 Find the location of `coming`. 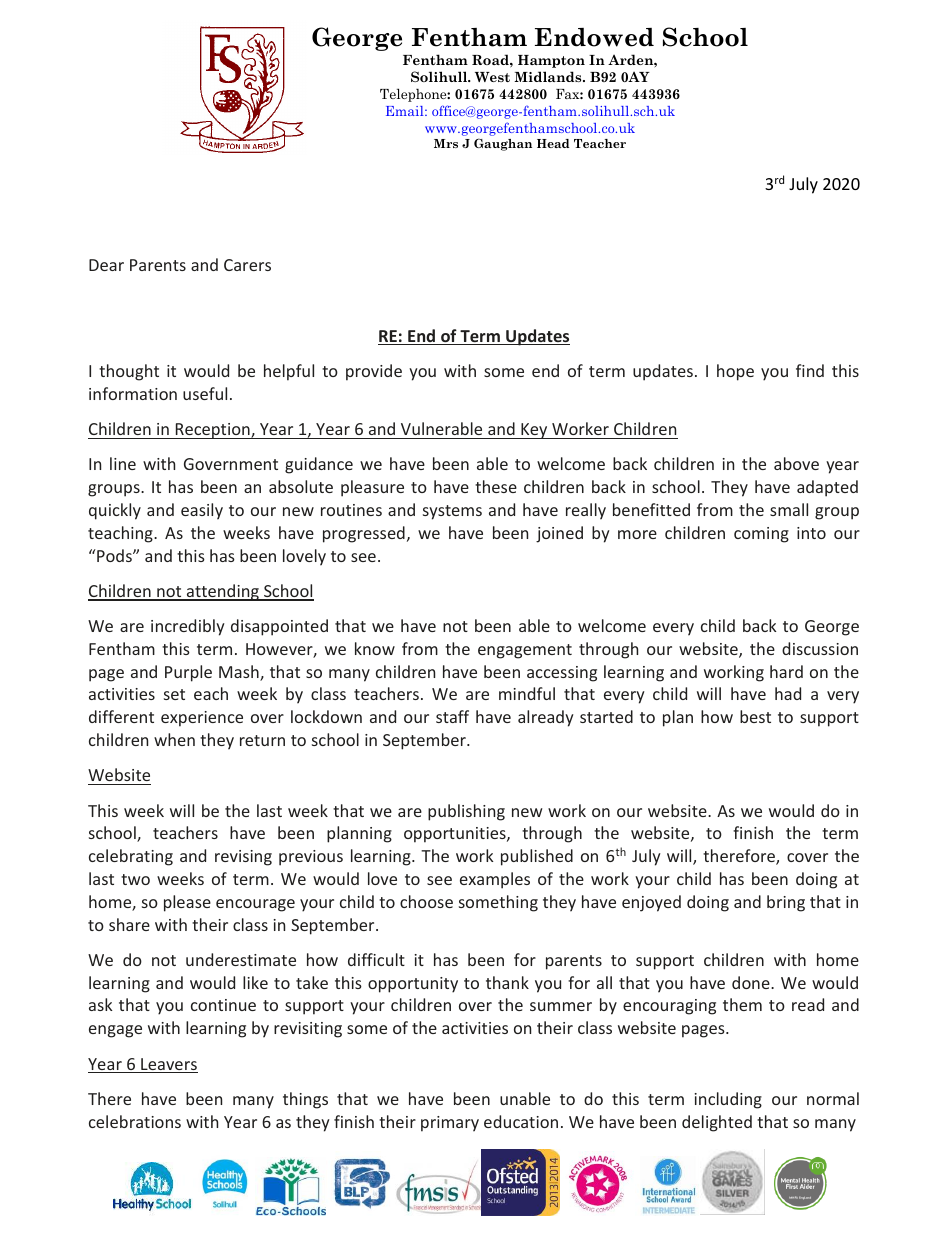

coming is located at coordinates (761, 535).
